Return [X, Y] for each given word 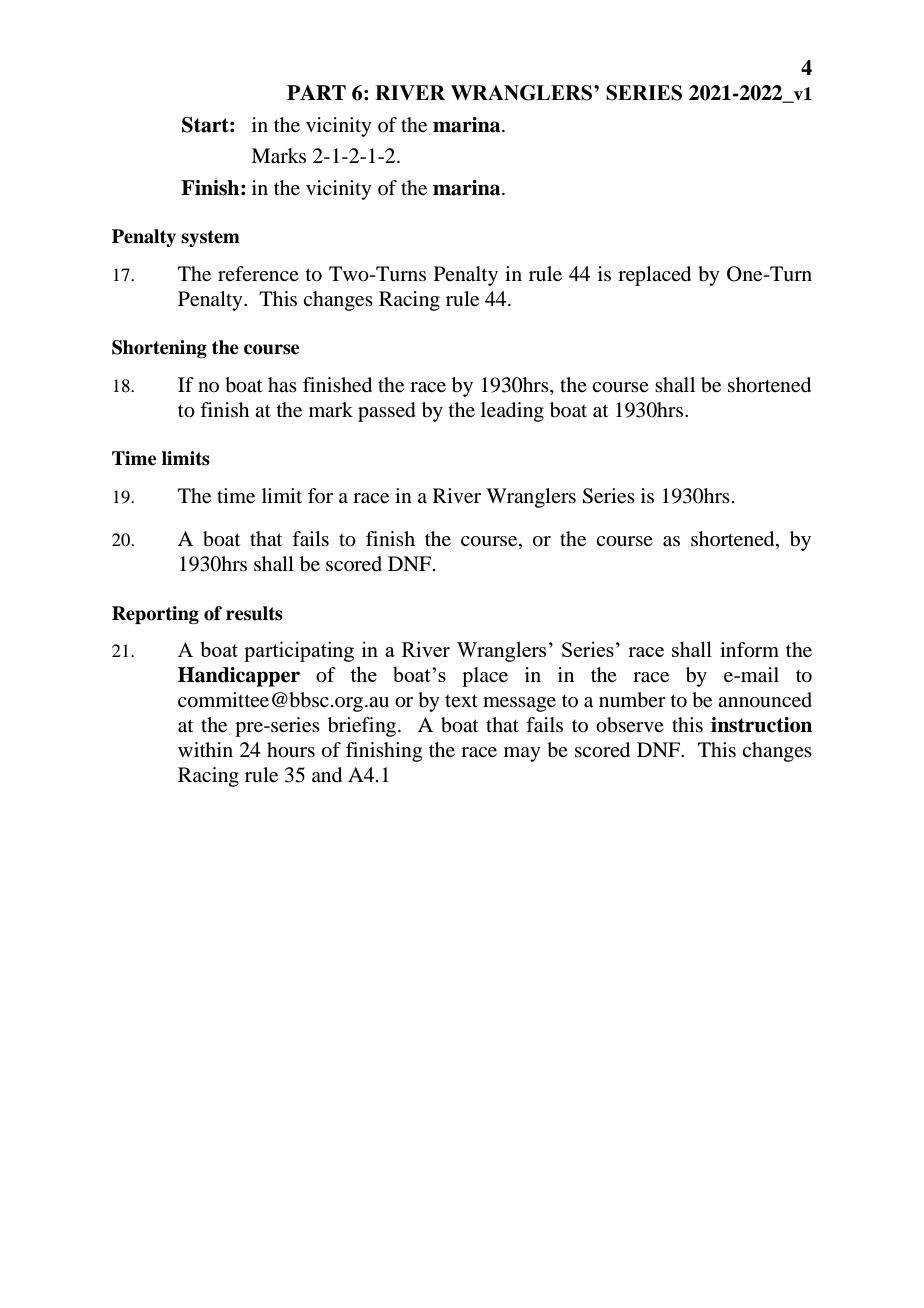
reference [258, 273]
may [522, 754]
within [205, 749]
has [282, 384]
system [210, 238]
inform [749, 650]
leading [512, 412]
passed [387, 412]
